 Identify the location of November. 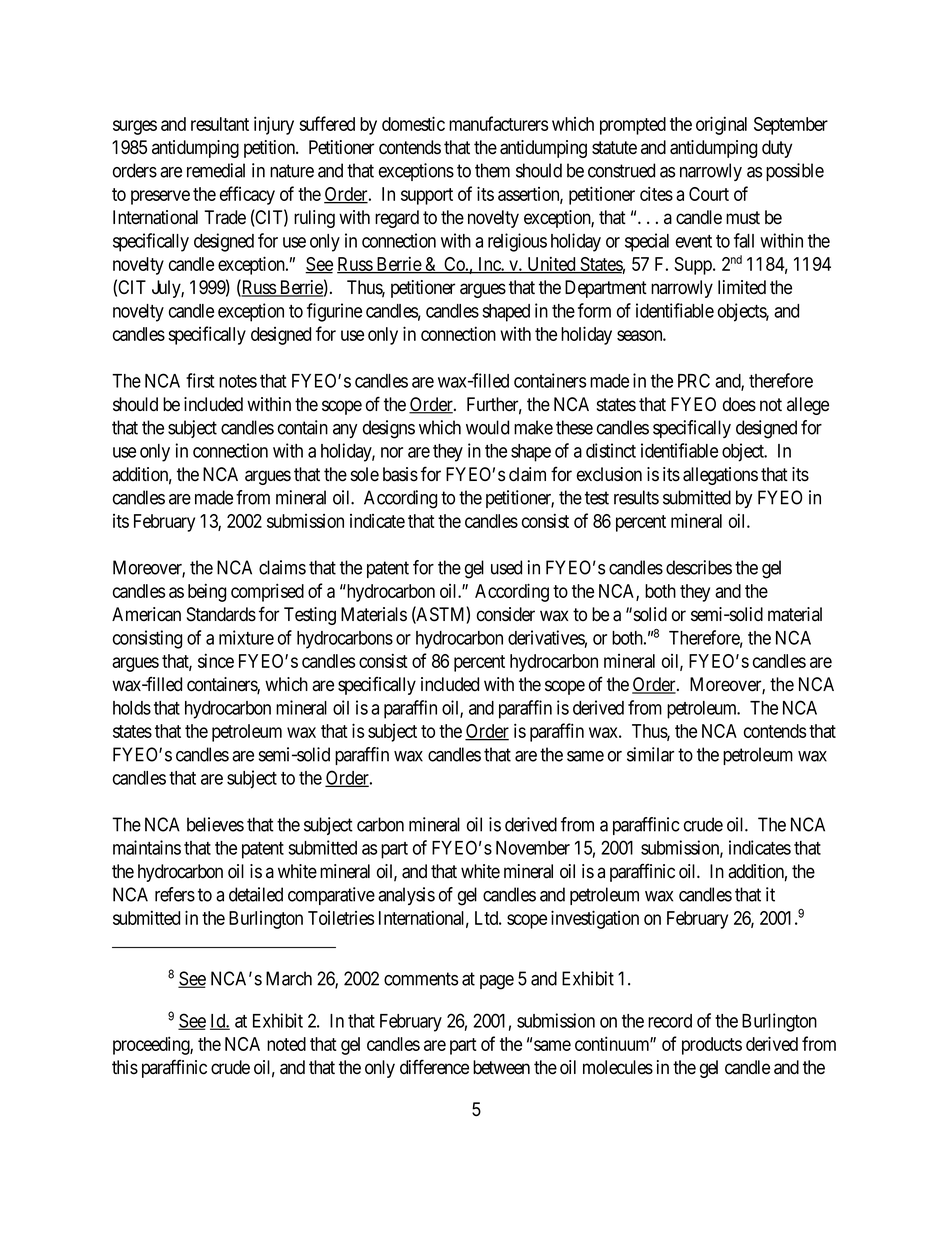
(533, 848).
